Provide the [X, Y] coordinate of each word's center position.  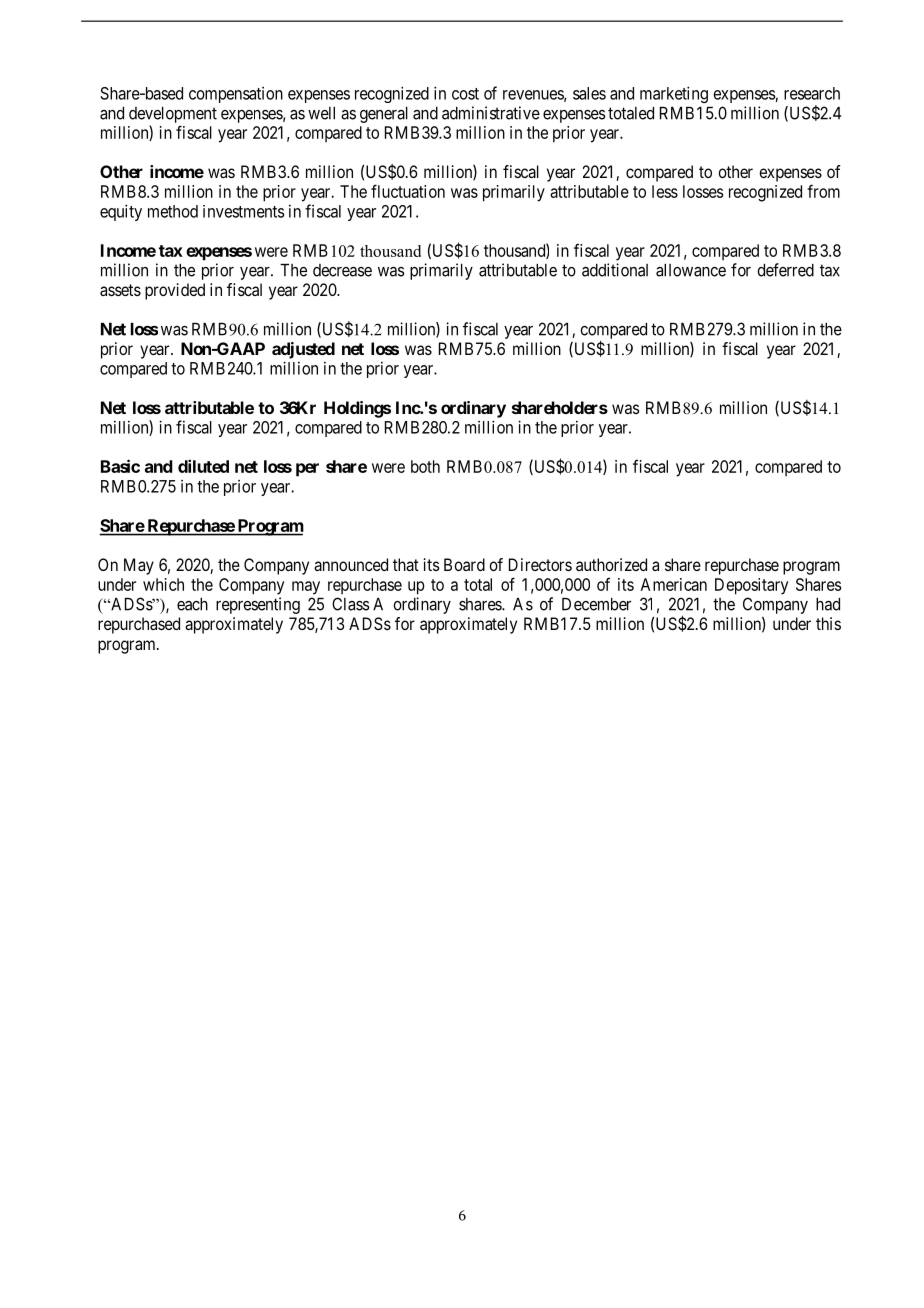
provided [175, 291]
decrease [342, 270]
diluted [203, 466]
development [173, 115]
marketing [674, 94]
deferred [785, 270]
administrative [491, 113]
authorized [611, 564]
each [192, 604]
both [425, 466]
